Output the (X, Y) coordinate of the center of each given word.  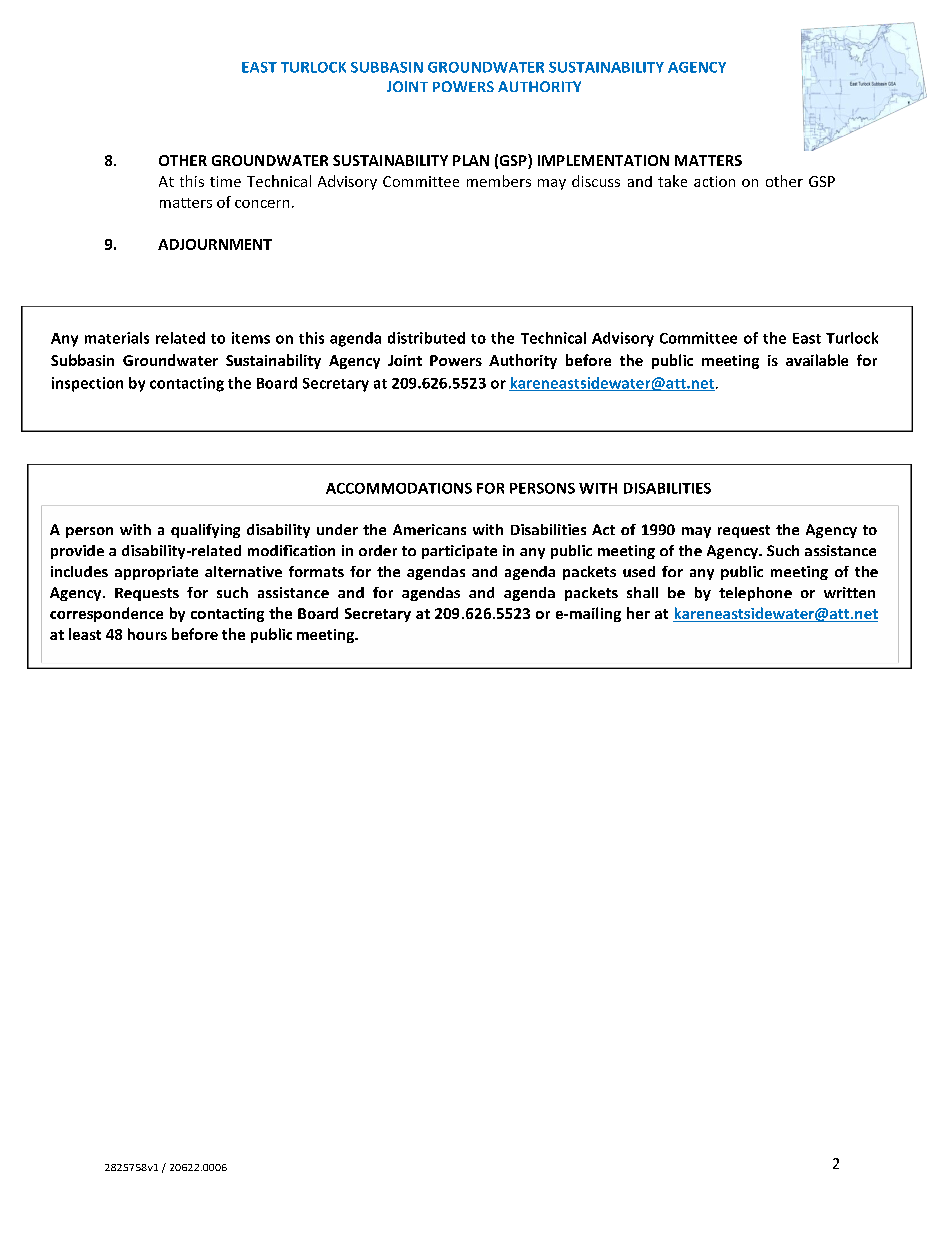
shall (642, 592)
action (714, 181)
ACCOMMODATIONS (399, 488)
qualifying (205, 531)
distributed (426, 338)
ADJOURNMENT (215, 244)
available (817, 360)
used (639, 571)
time (225, 181)
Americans (429, 529)
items (251, 338)
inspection (87, 384)
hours (147, 634)
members (499, 181)
